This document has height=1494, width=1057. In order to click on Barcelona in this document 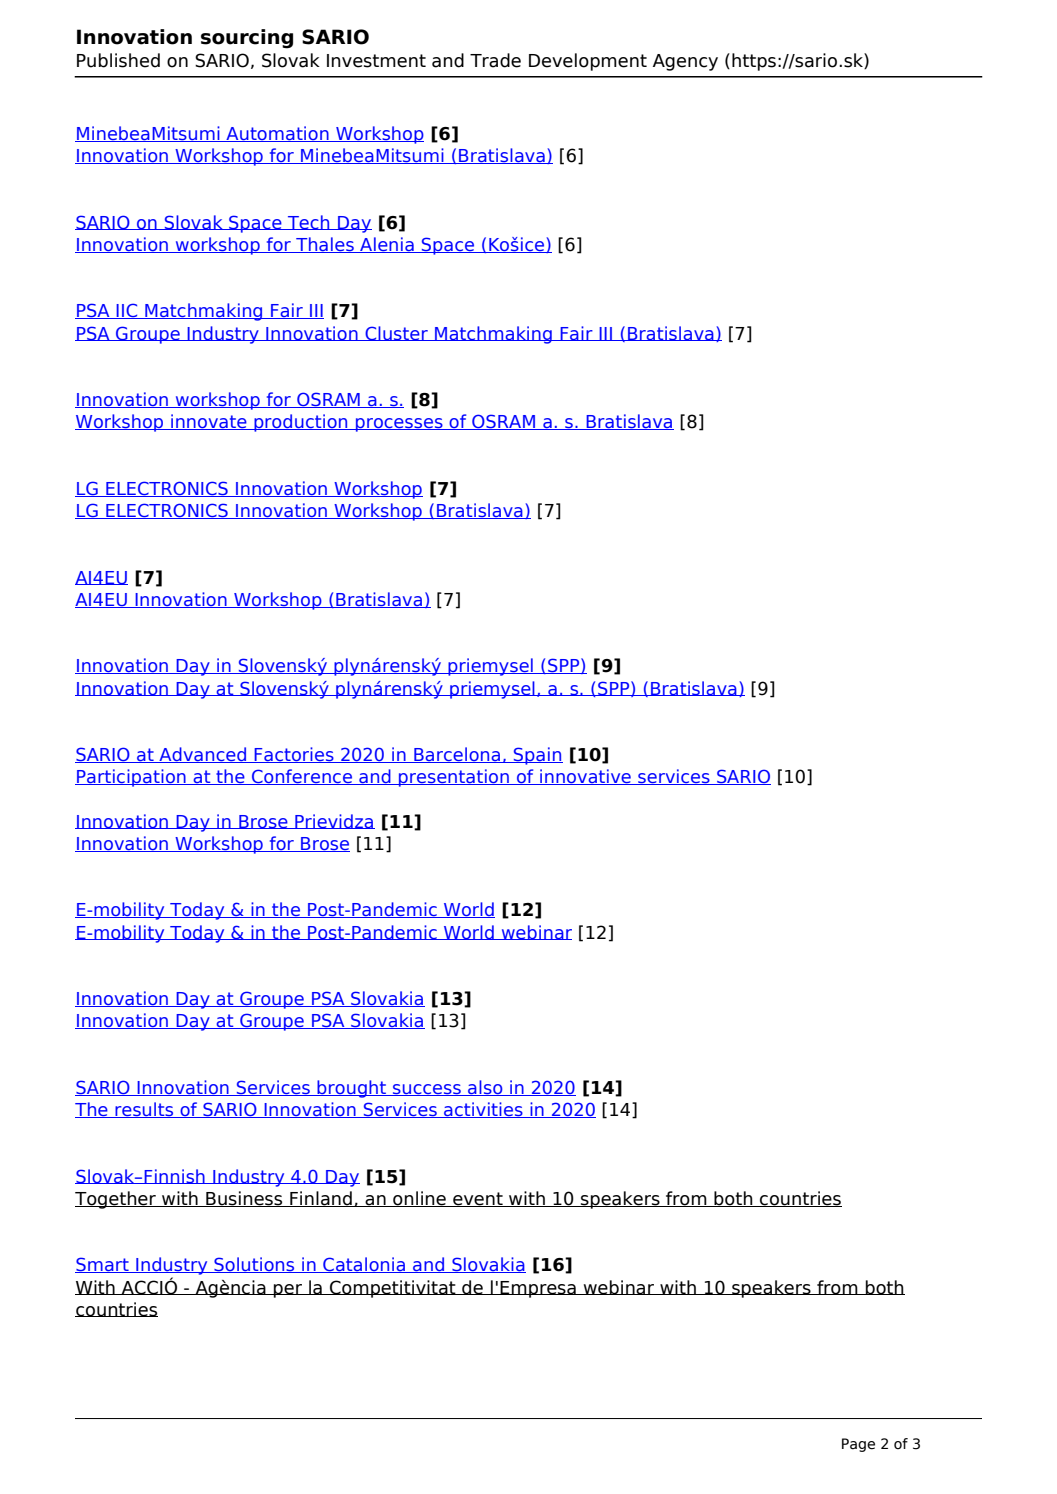, I will do `click(457, 755)`.
